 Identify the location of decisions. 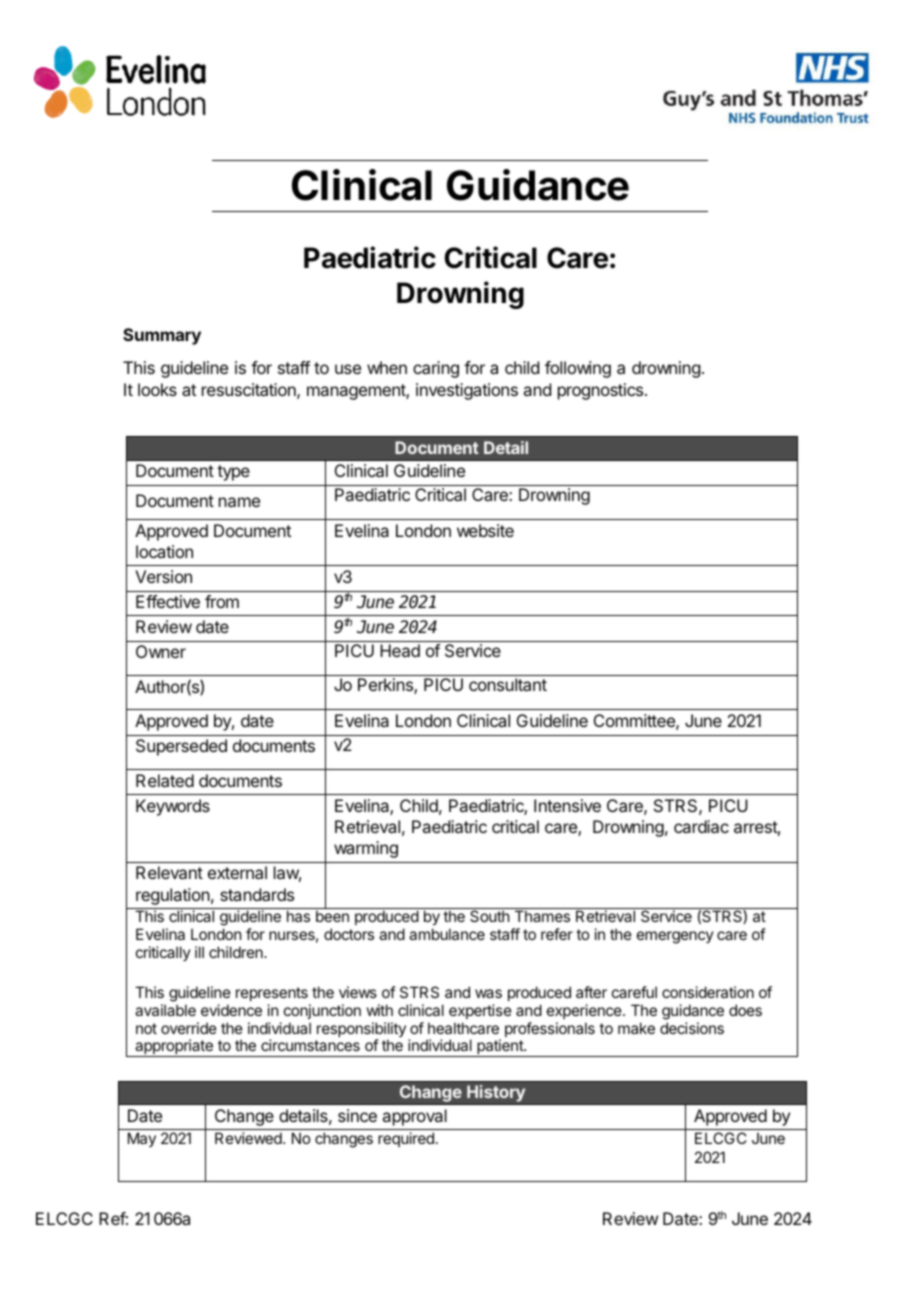
(692, 1028).
